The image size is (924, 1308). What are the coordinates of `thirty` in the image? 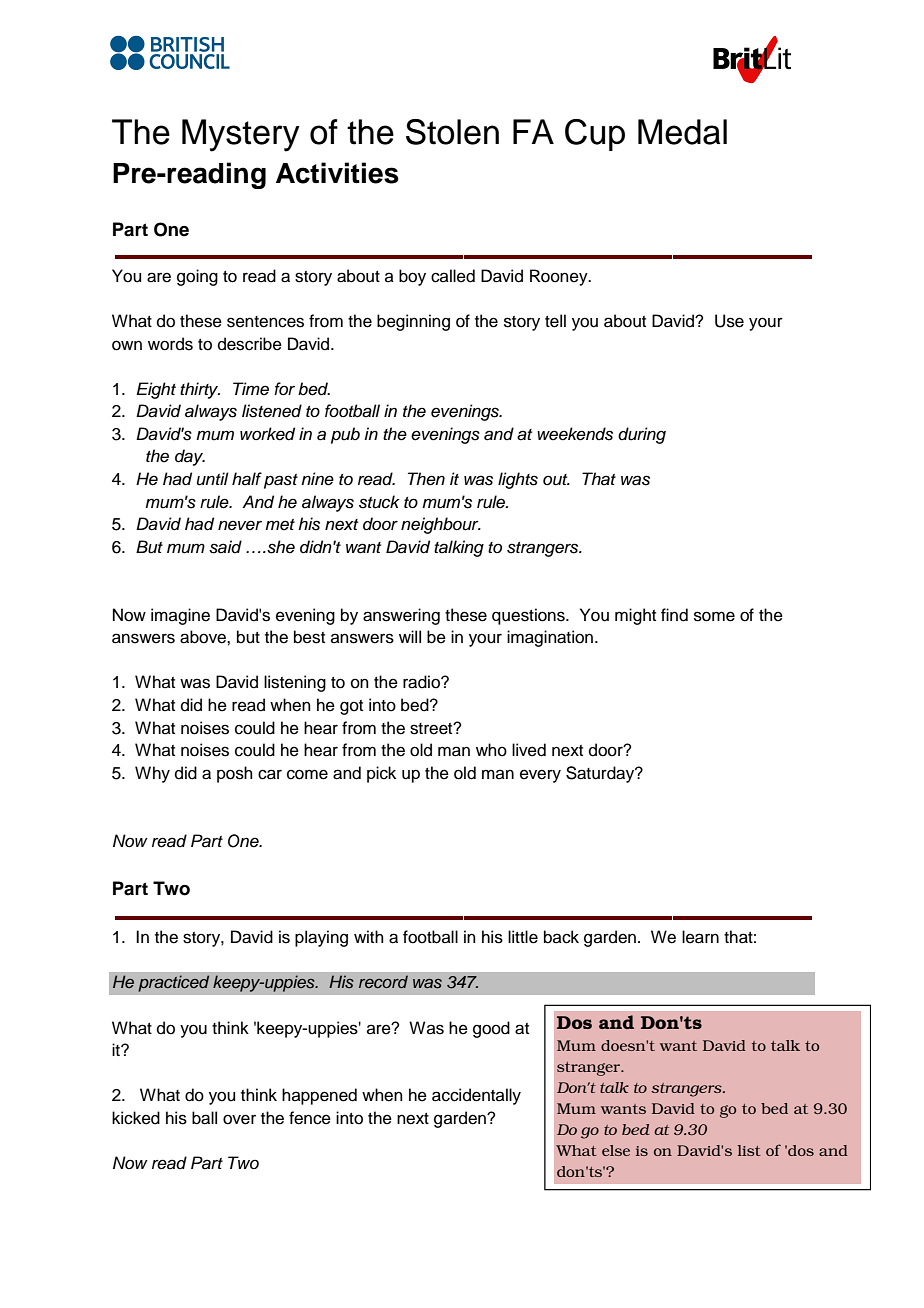 It's located at (200, 390).
